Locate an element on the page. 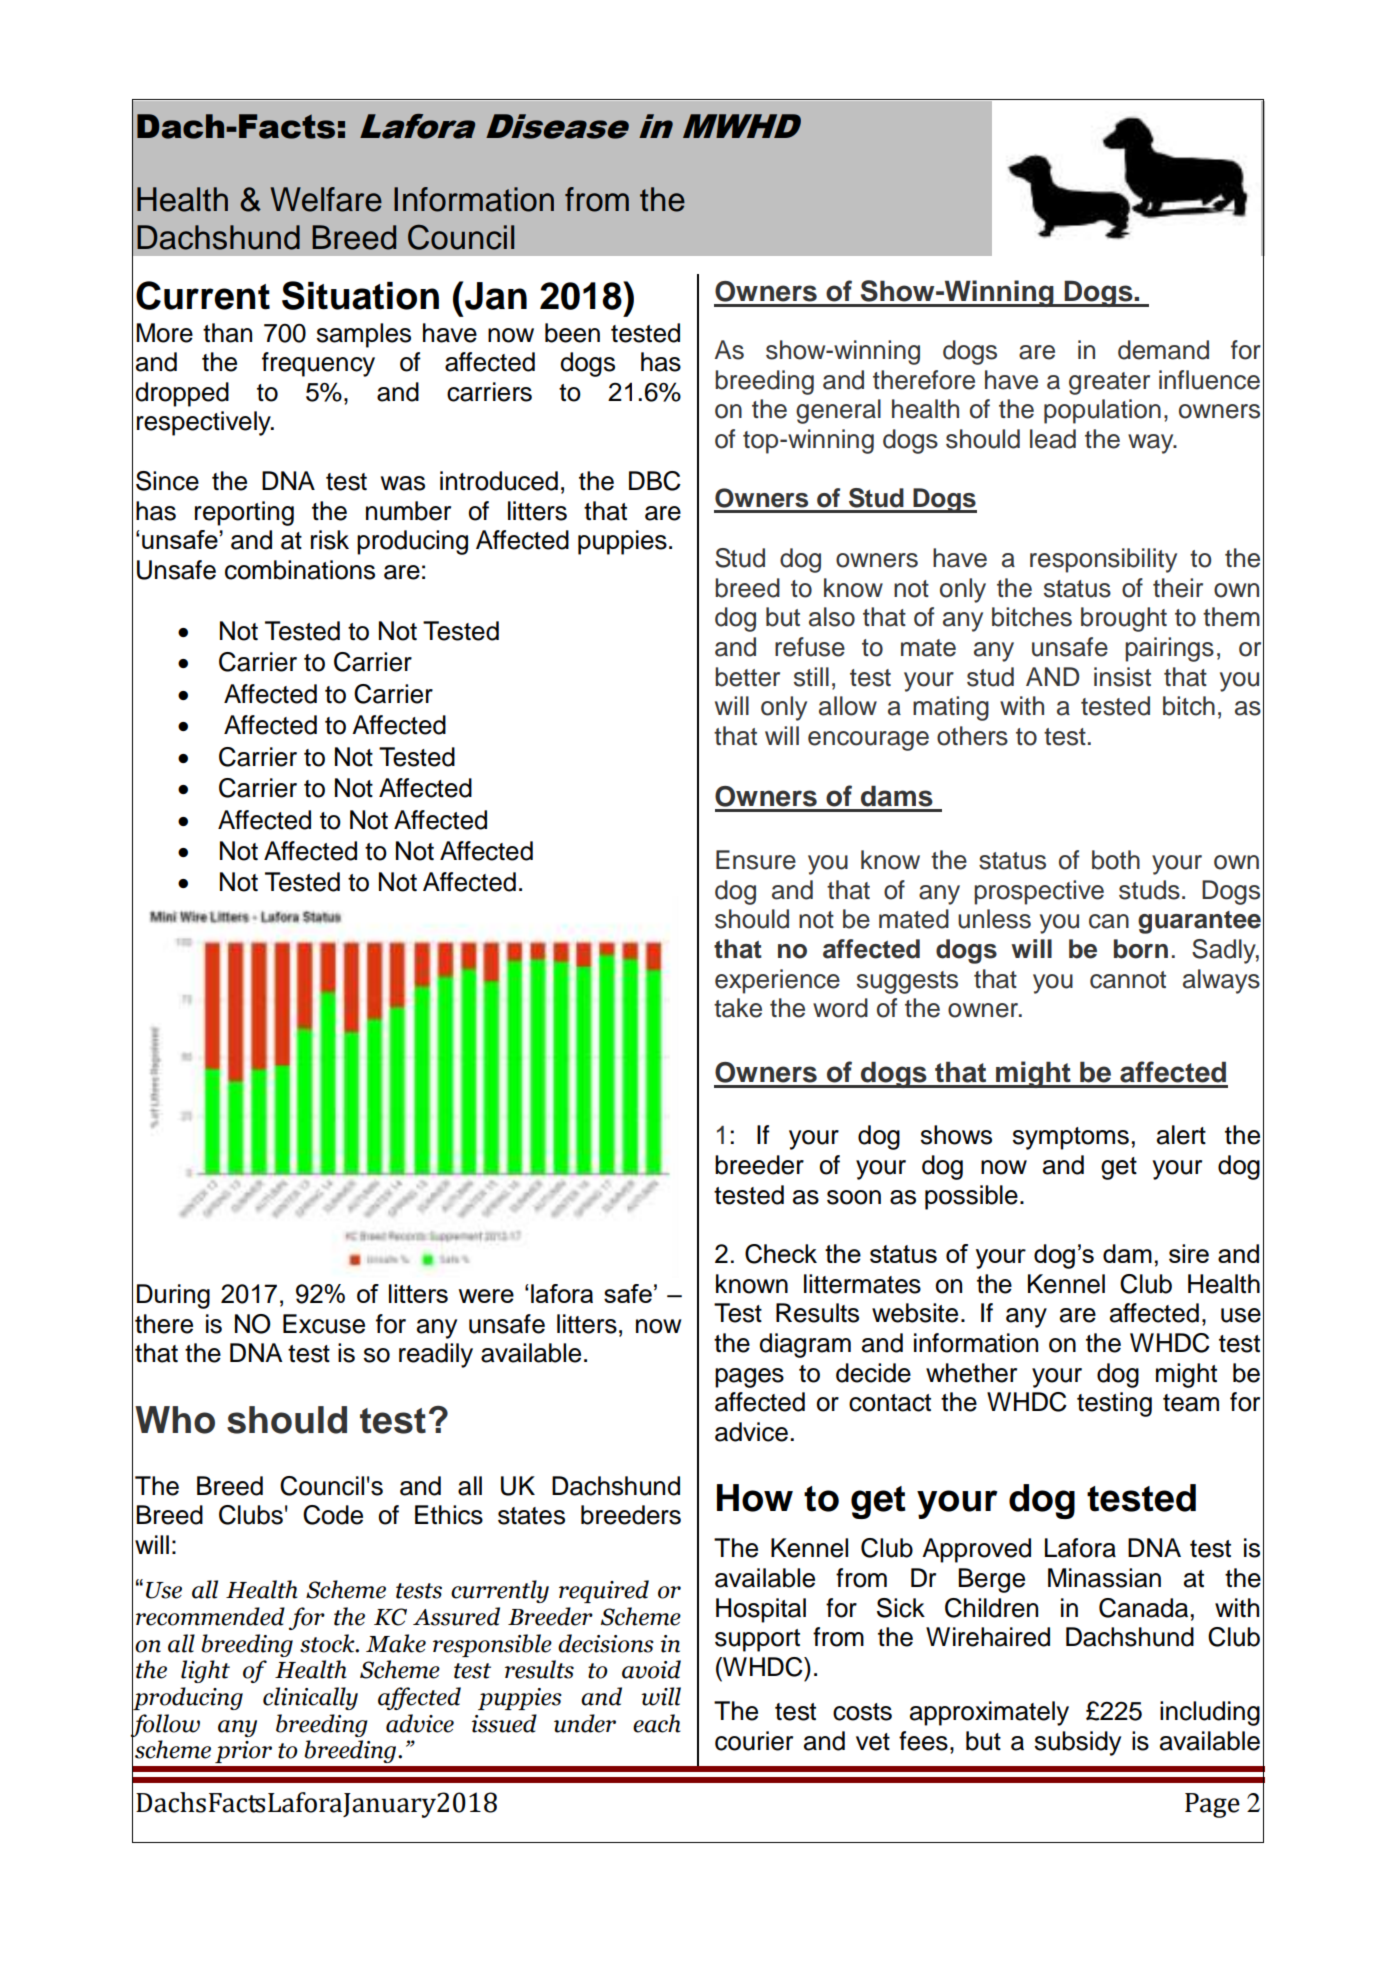 The width and height of the page is (1396, 1975). clinically is located at coordinates (310, 1698).
